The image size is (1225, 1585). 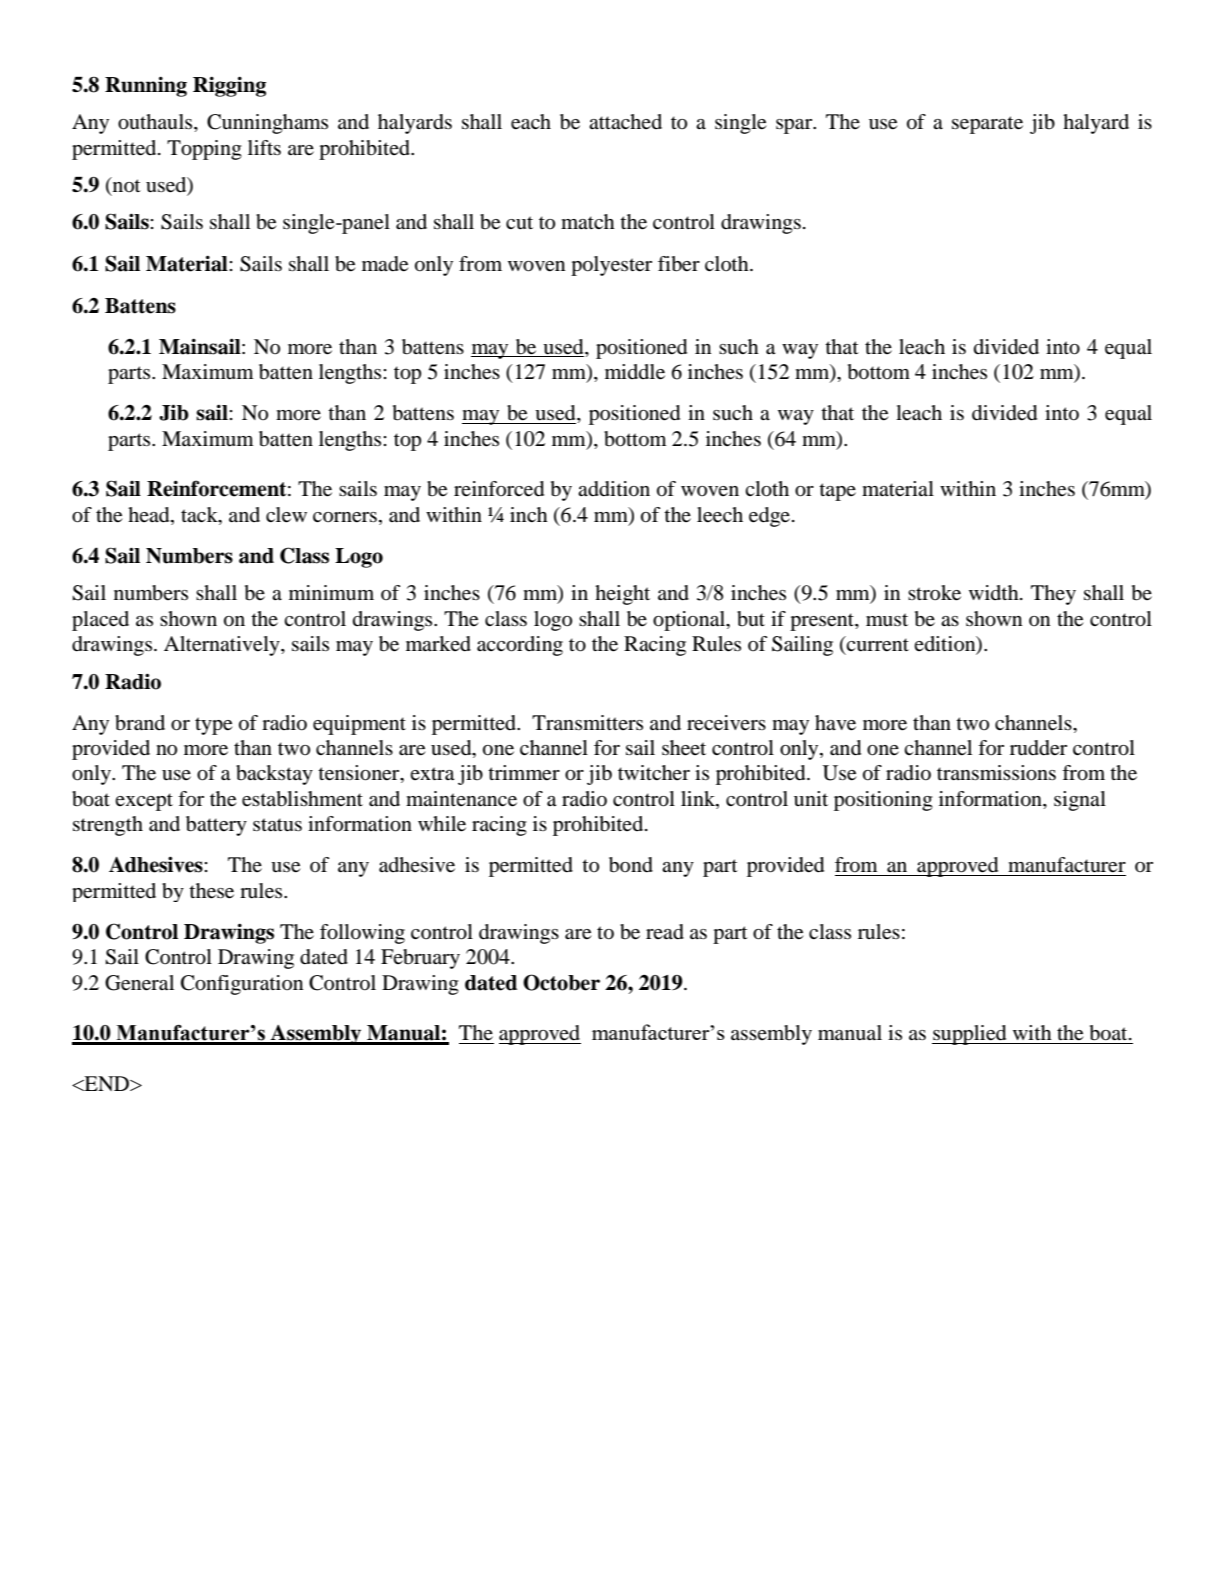 What do you see at coordinates (242, 985) in the screenshot?
I see `Configuration` at bounding box center [242, 985].
